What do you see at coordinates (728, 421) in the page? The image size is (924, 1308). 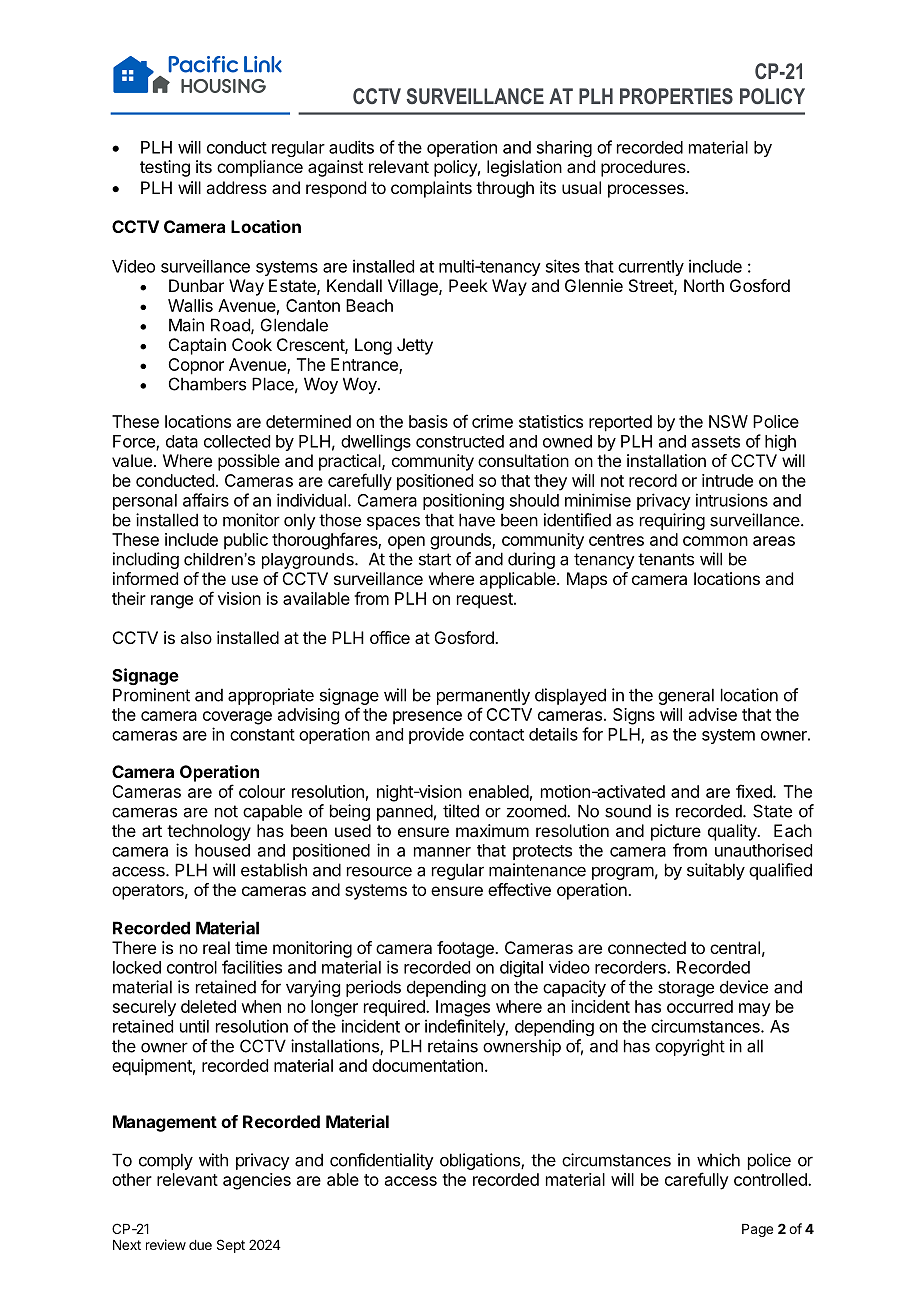 I see `NSW` at bounding box center [728, 421].
